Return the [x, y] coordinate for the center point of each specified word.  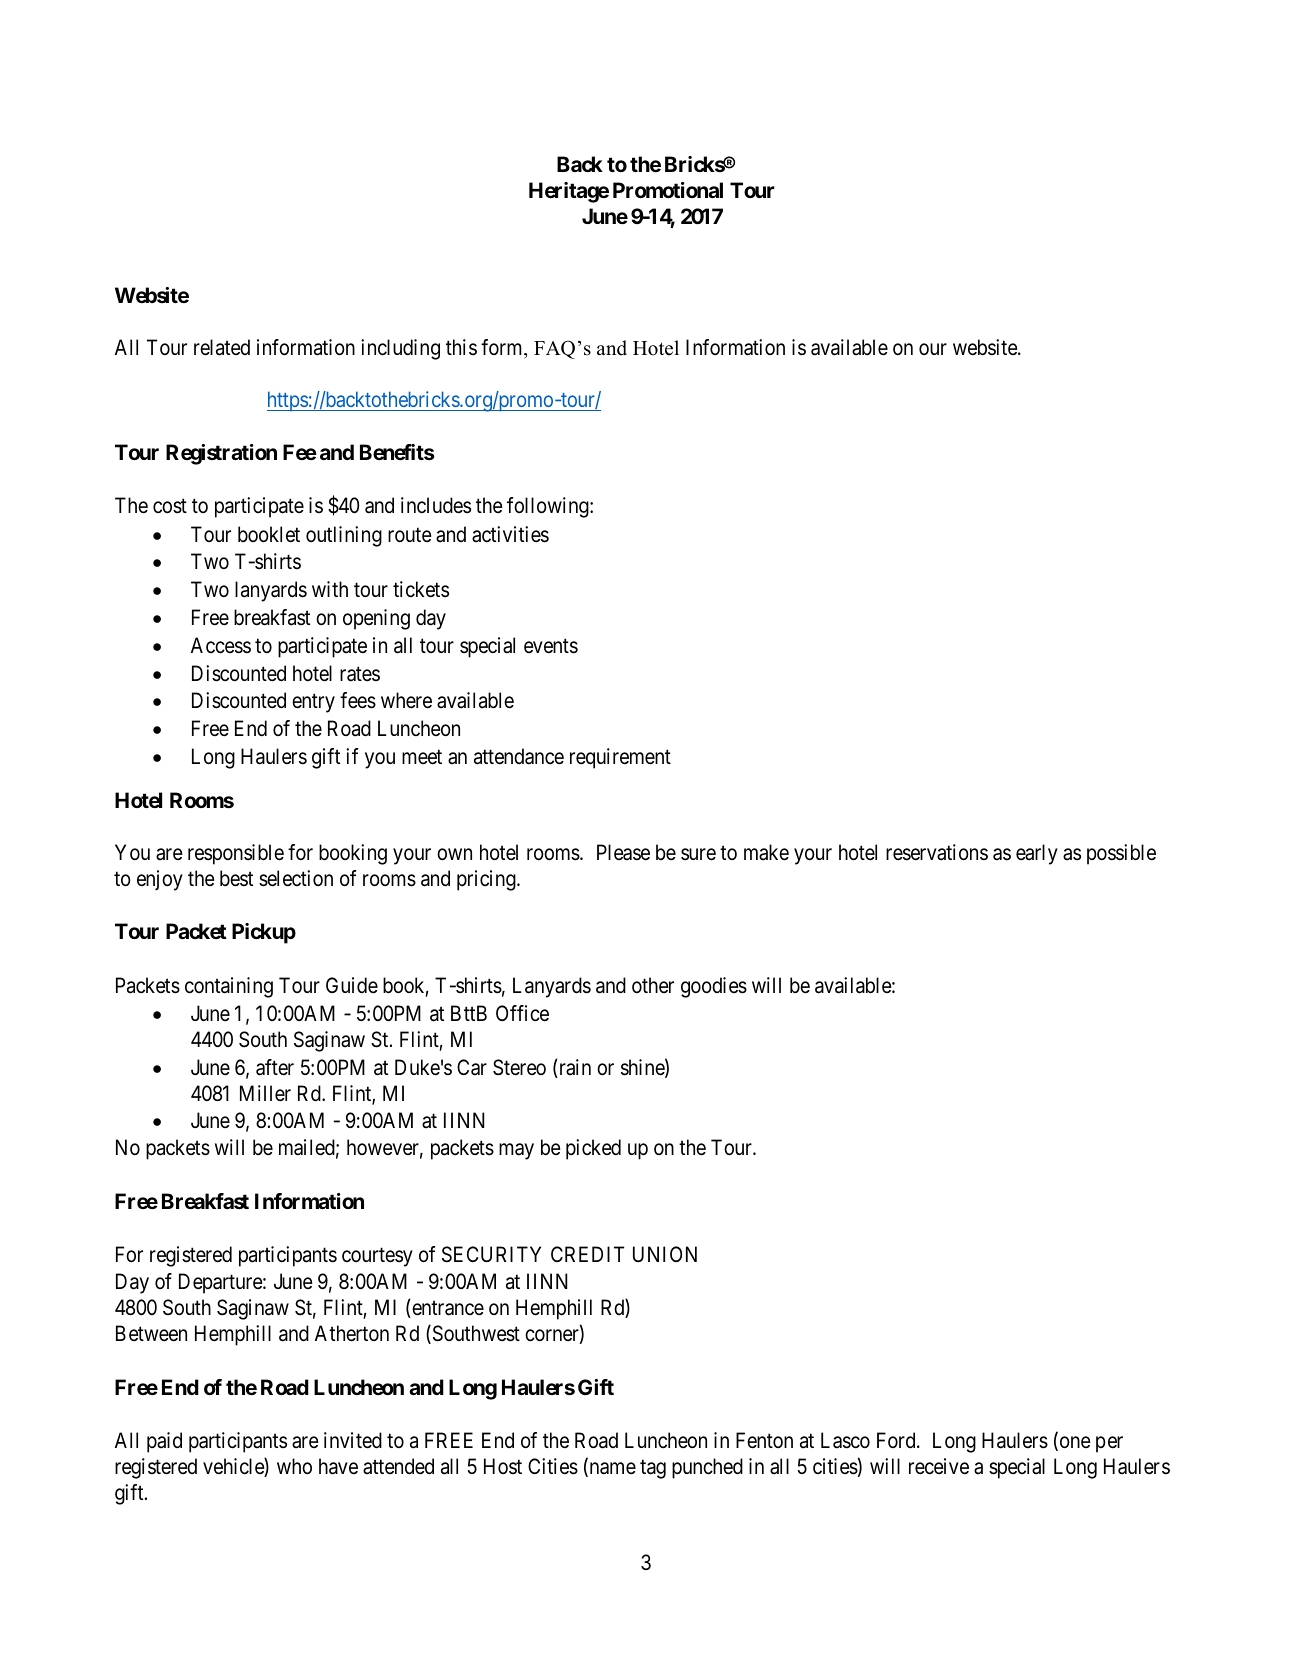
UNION [665, 1254]
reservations [937, 852]
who [294, 1466]
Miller [265, 1093]
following [549, 507]
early [1037, 854]
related [222, 347]
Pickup [264, 933]
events [551, 646]
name [611, 1470]
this [461, 347]
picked [593, 1149]
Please [623, 852]
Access [221, 645]
